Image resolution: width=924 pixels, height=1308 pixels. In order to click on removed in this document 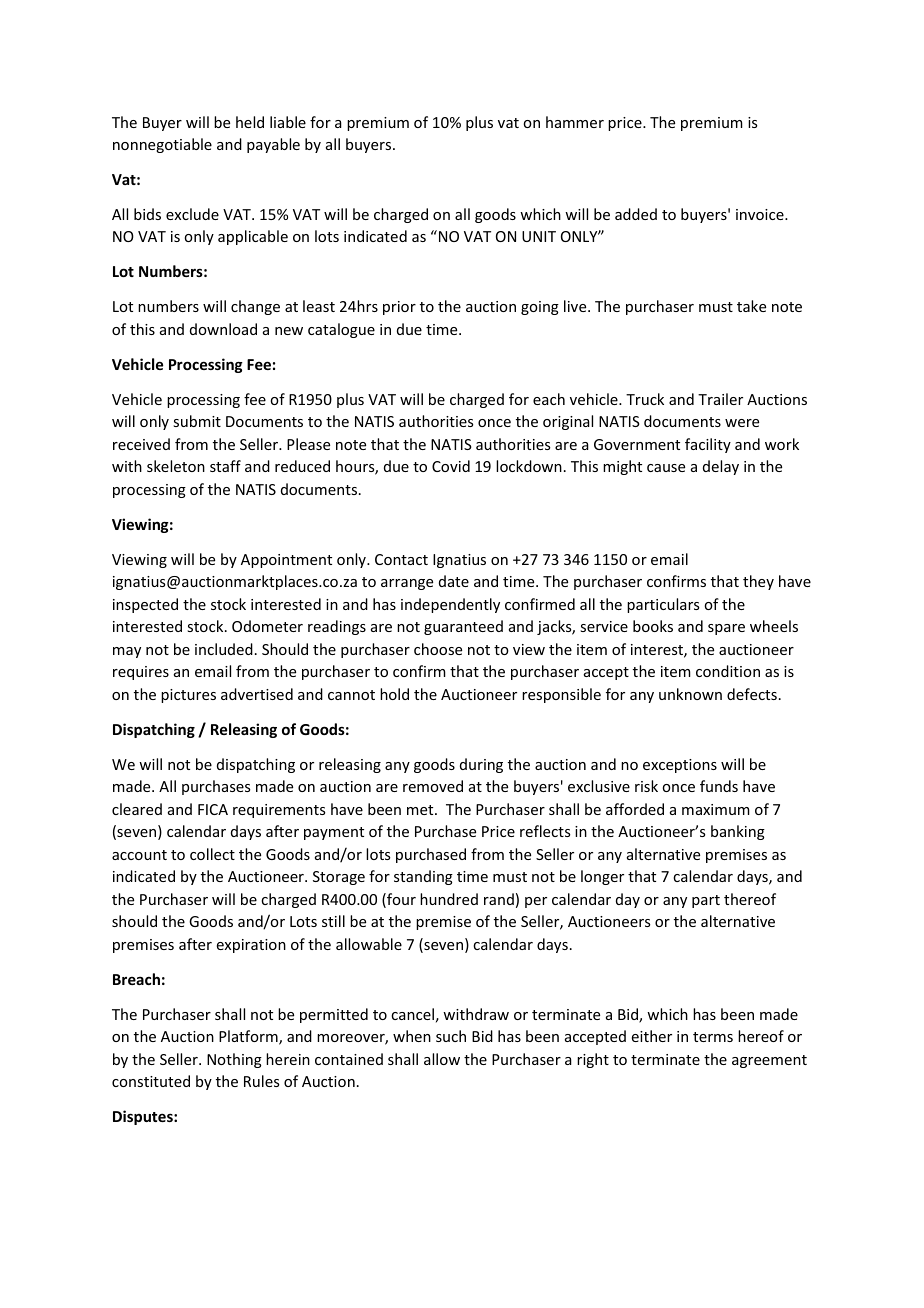, I will do `click(433, 786)`.
